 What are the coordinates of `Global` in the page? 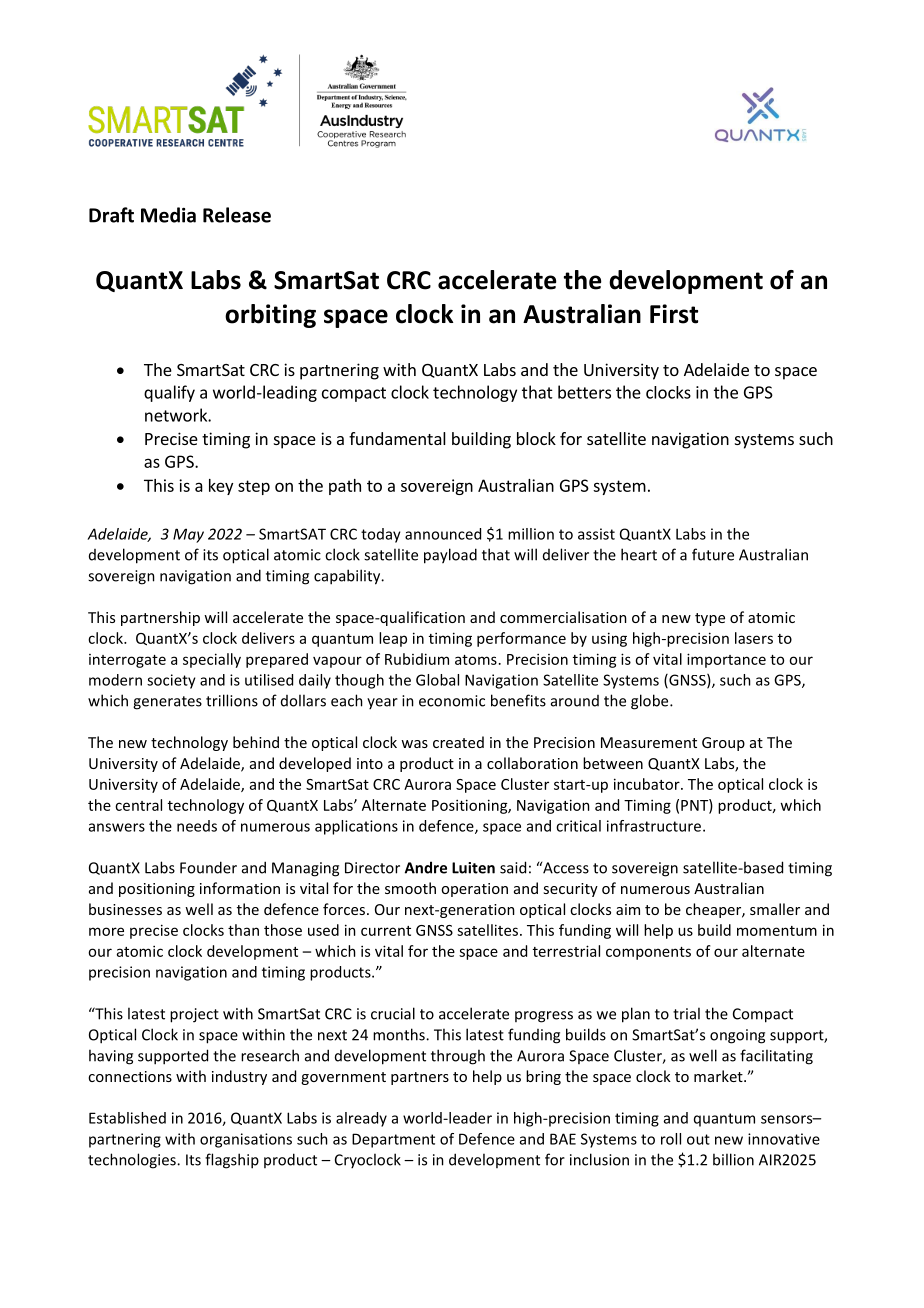 It's located at (437, 680).
